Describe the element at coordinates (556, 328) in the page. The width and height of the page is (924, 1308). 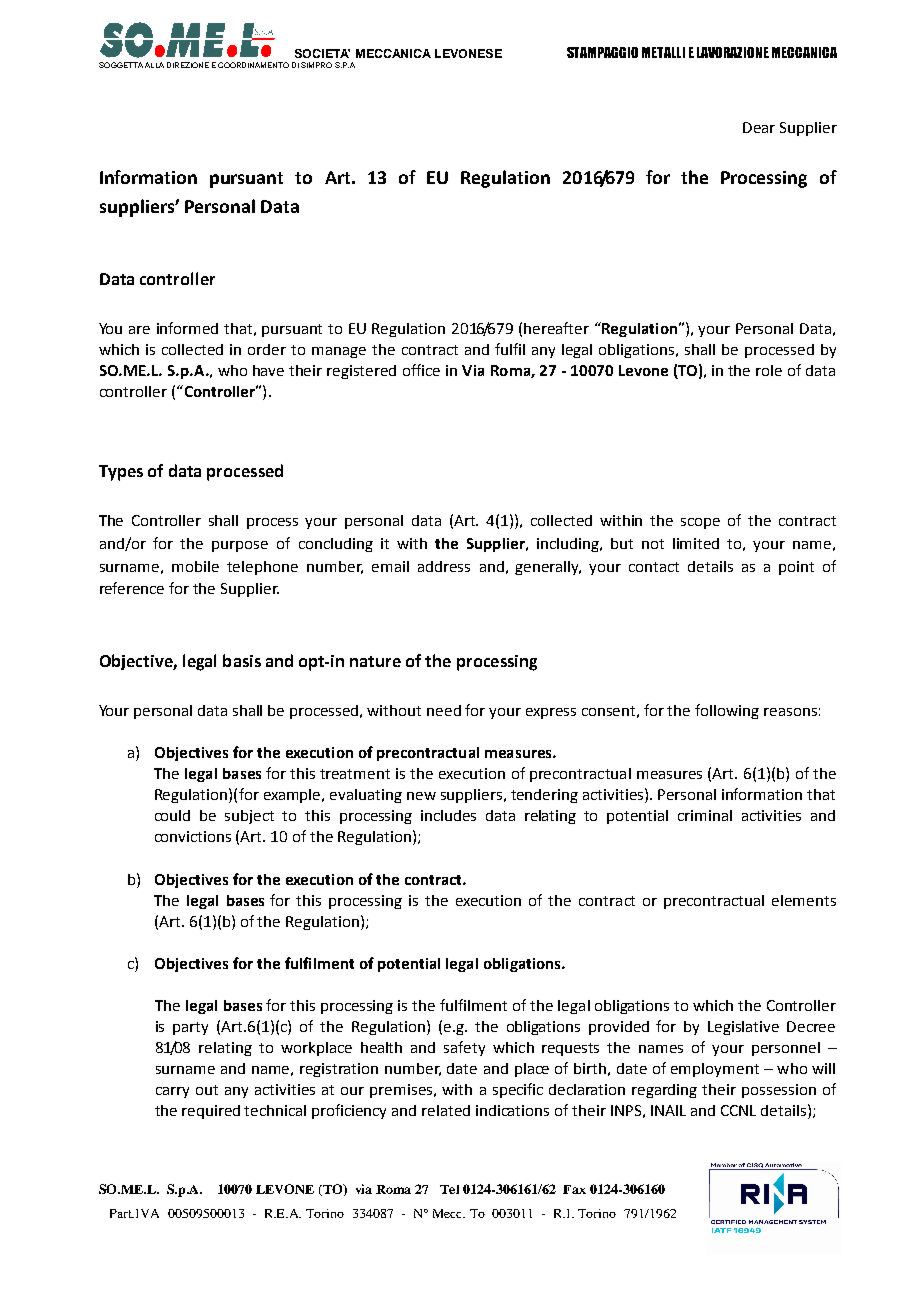
I see `hereafter` at that location.
